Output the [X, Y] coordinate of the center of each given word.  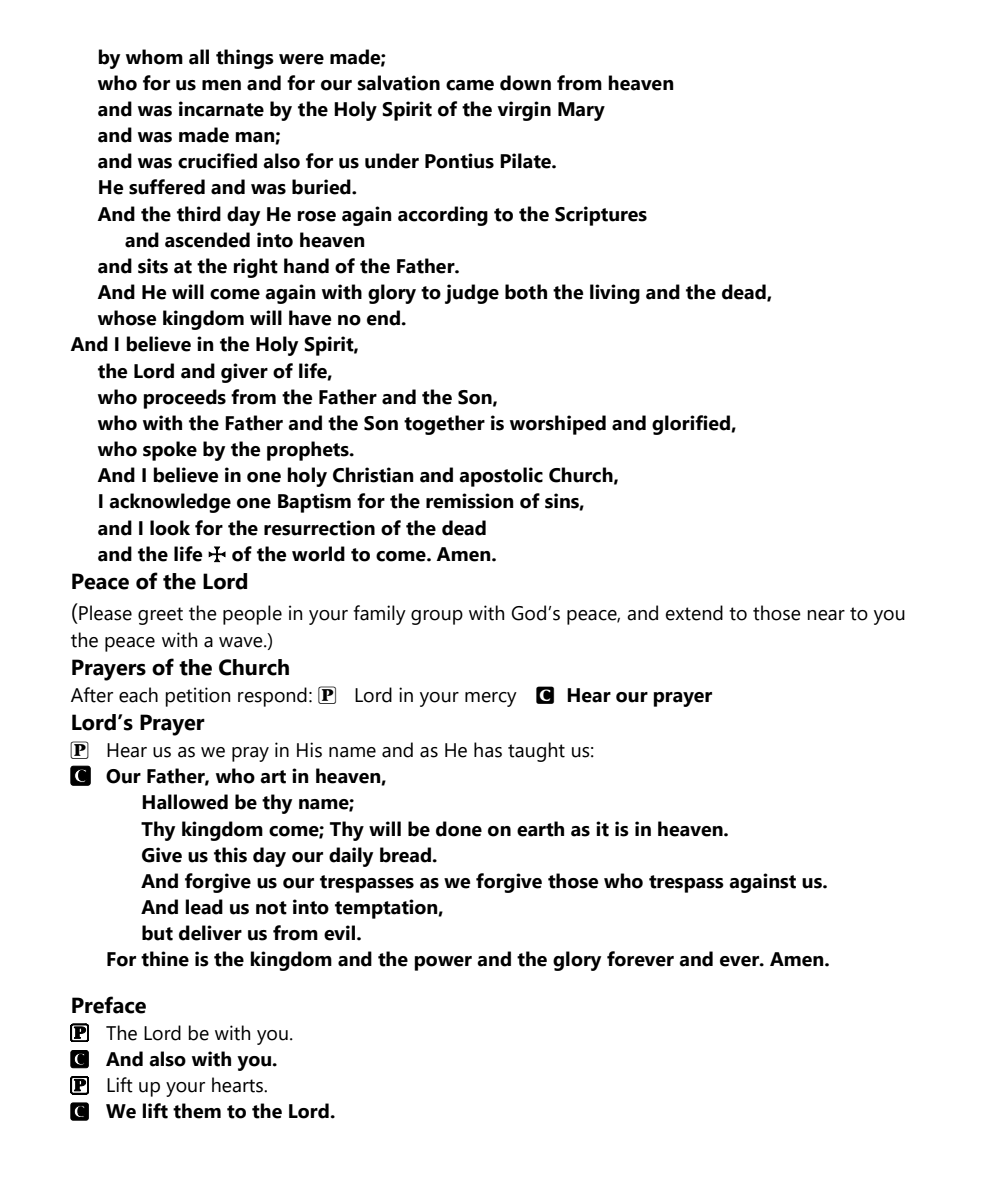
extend [694, 613]
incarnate [221, 109]
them [197, 1111]
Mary [581, 111]
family [379, 615]
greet [160, 616]
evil [341, 933]
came [470, 85]
